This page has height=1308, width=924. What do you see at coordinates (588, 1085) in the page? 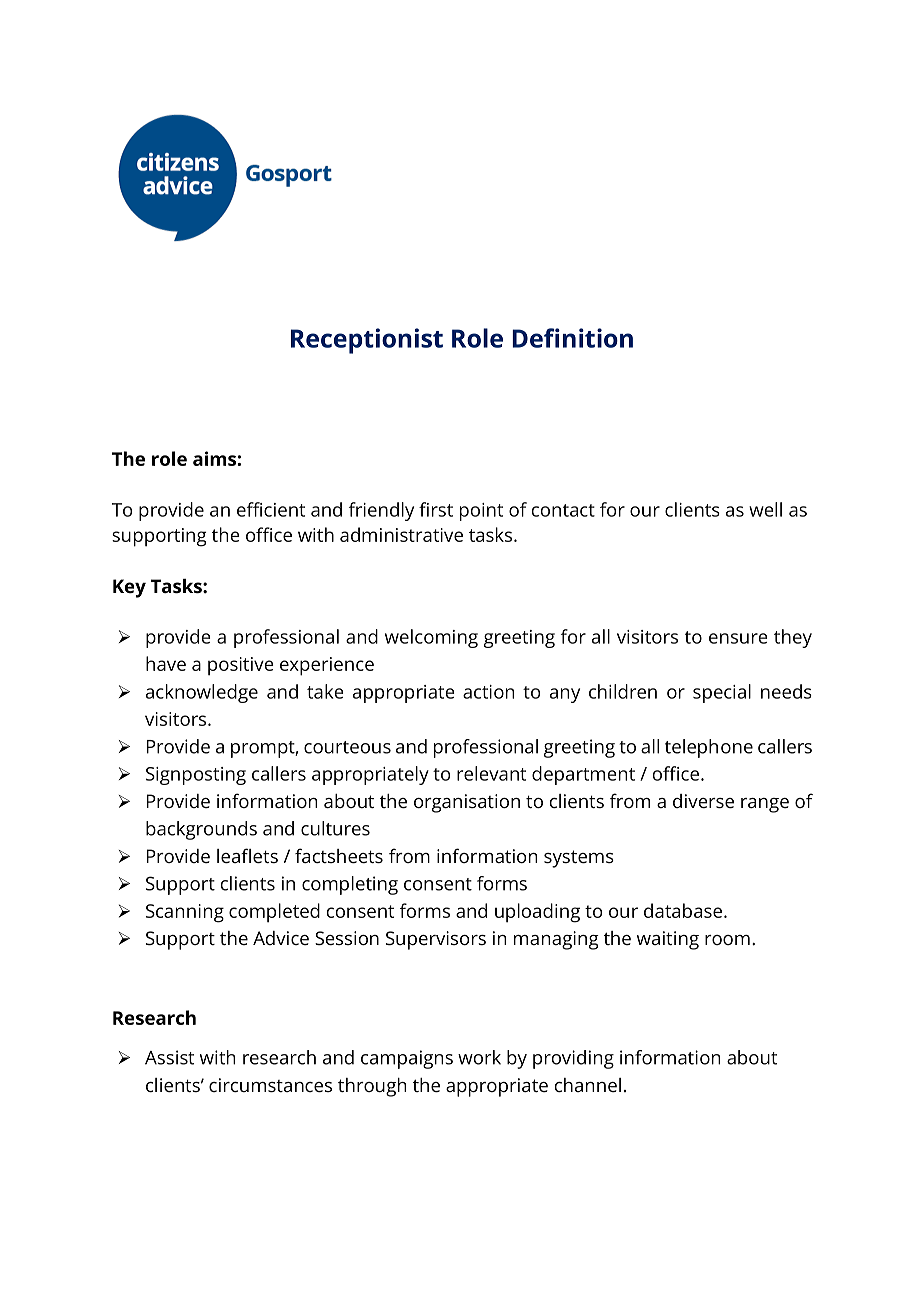
I see `channel` at bounding box center [588, 1085].
